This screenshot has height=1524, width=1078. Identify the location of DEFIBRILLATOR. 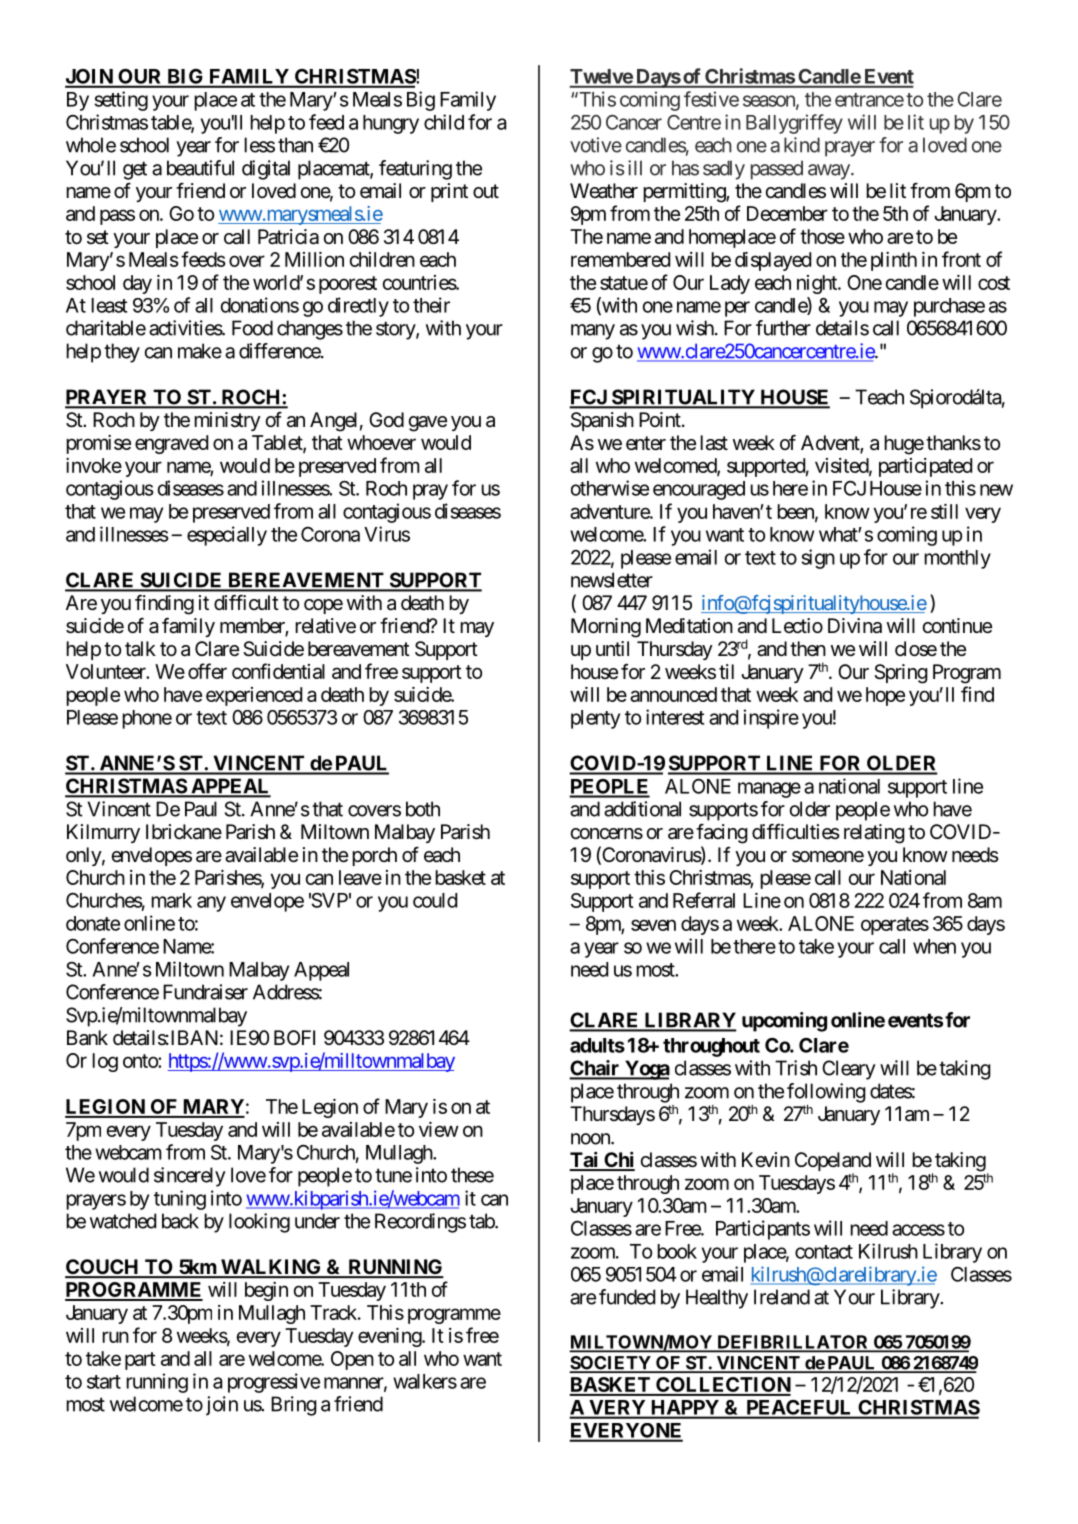
(793, 1343).
